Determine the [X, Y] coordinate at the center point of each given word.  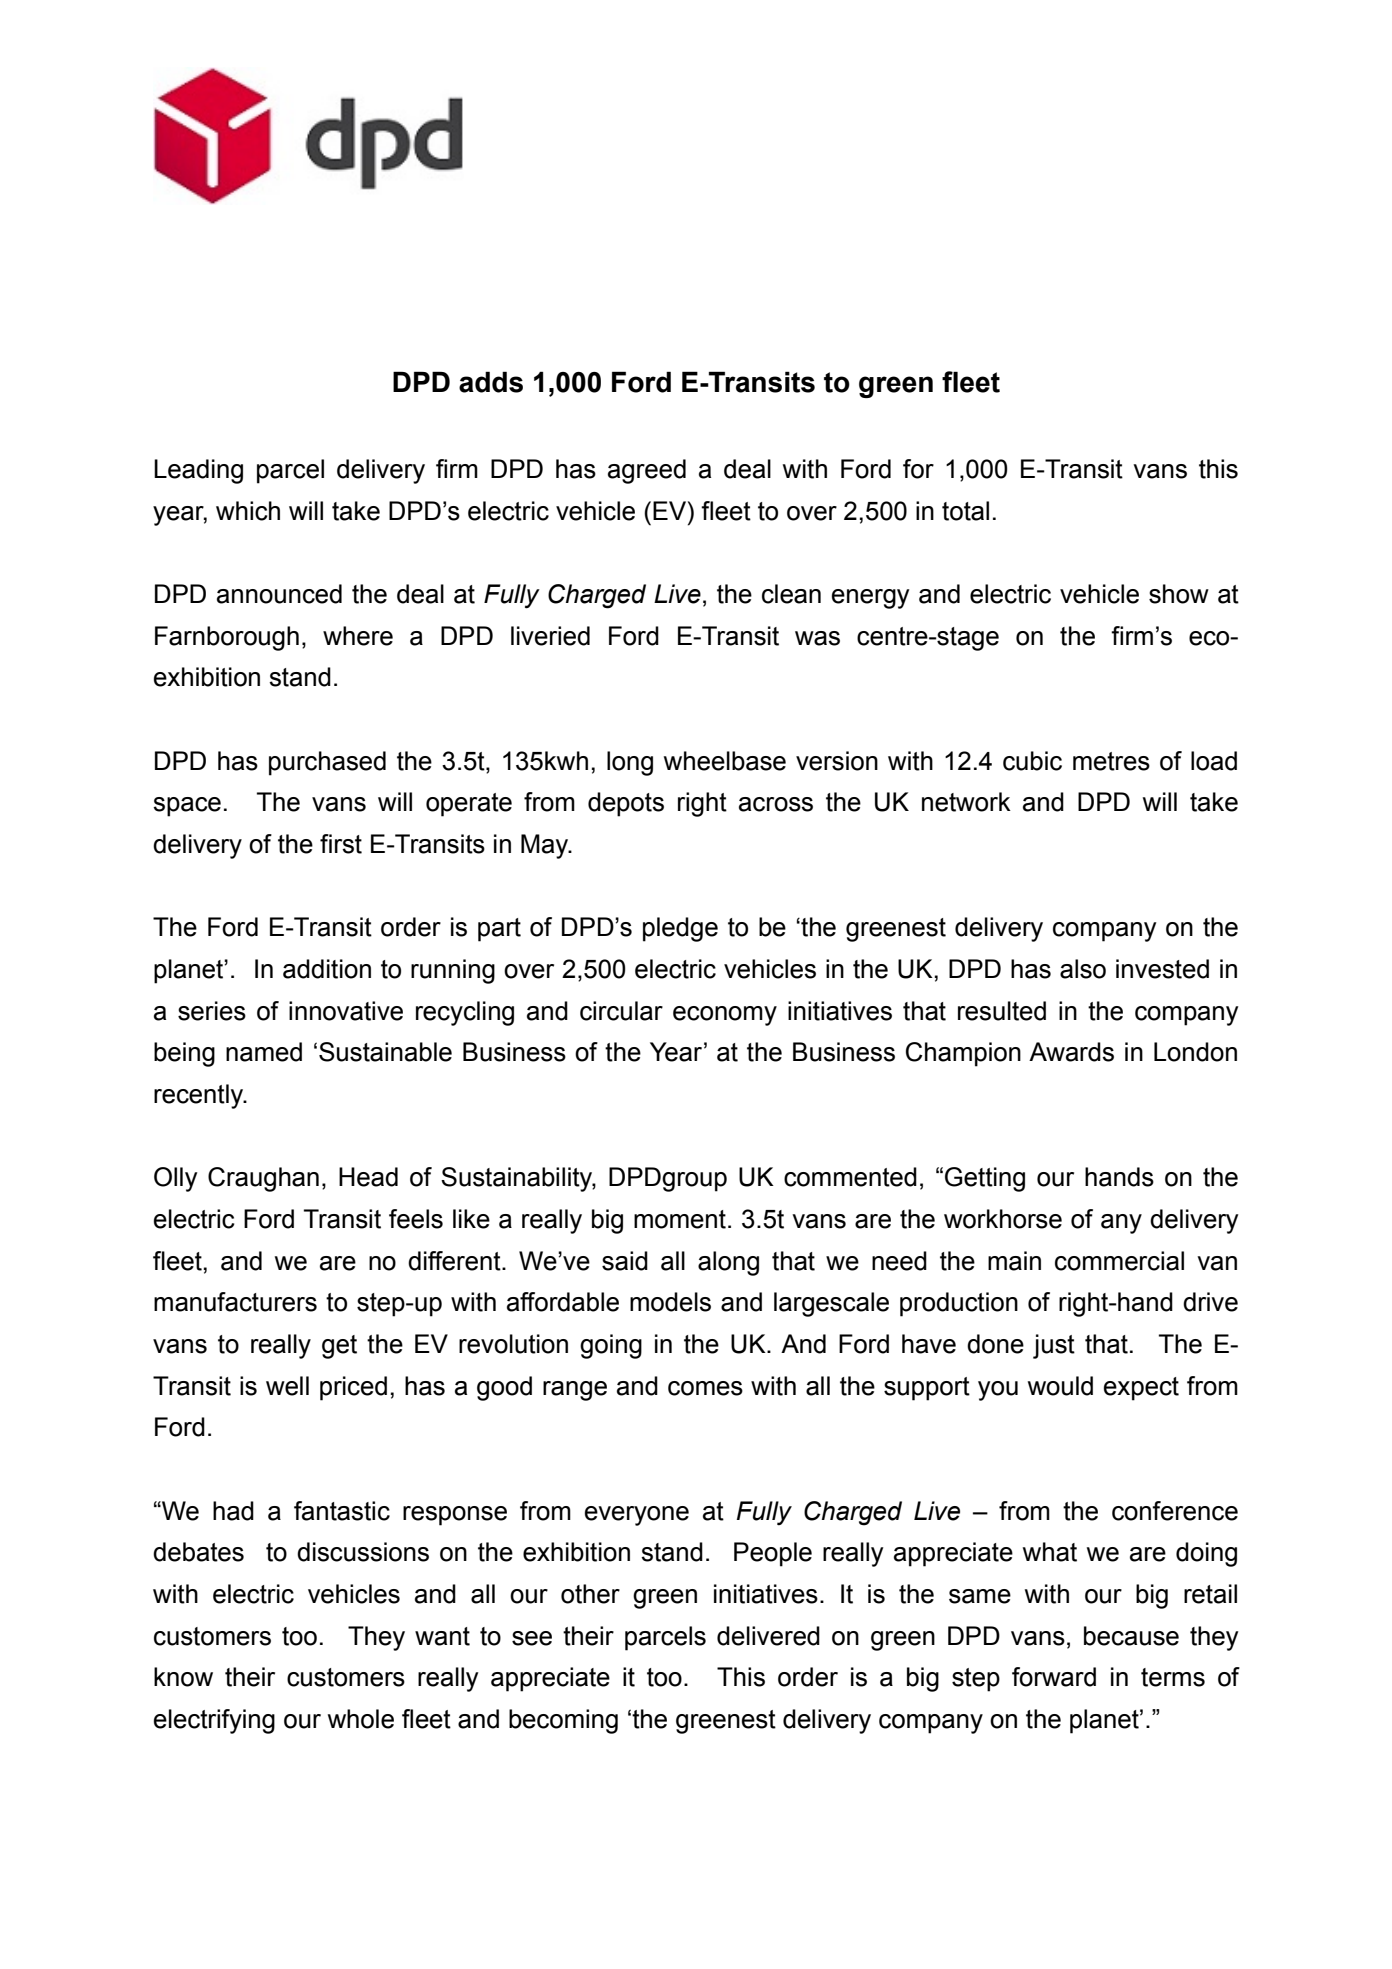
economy [725, 1016]
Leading [198, 471]
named [264, 1052]
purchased [327, 763]
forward [1054, 1677]
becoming [563, 1721]
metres [1111, 761]
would [1060, 1386]
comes [705, 1388]
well [287, 1386]
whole [361, 1719]
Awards [1071, 1052]
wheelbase [725, 761]
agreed [647, 471]
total [965, 511]
